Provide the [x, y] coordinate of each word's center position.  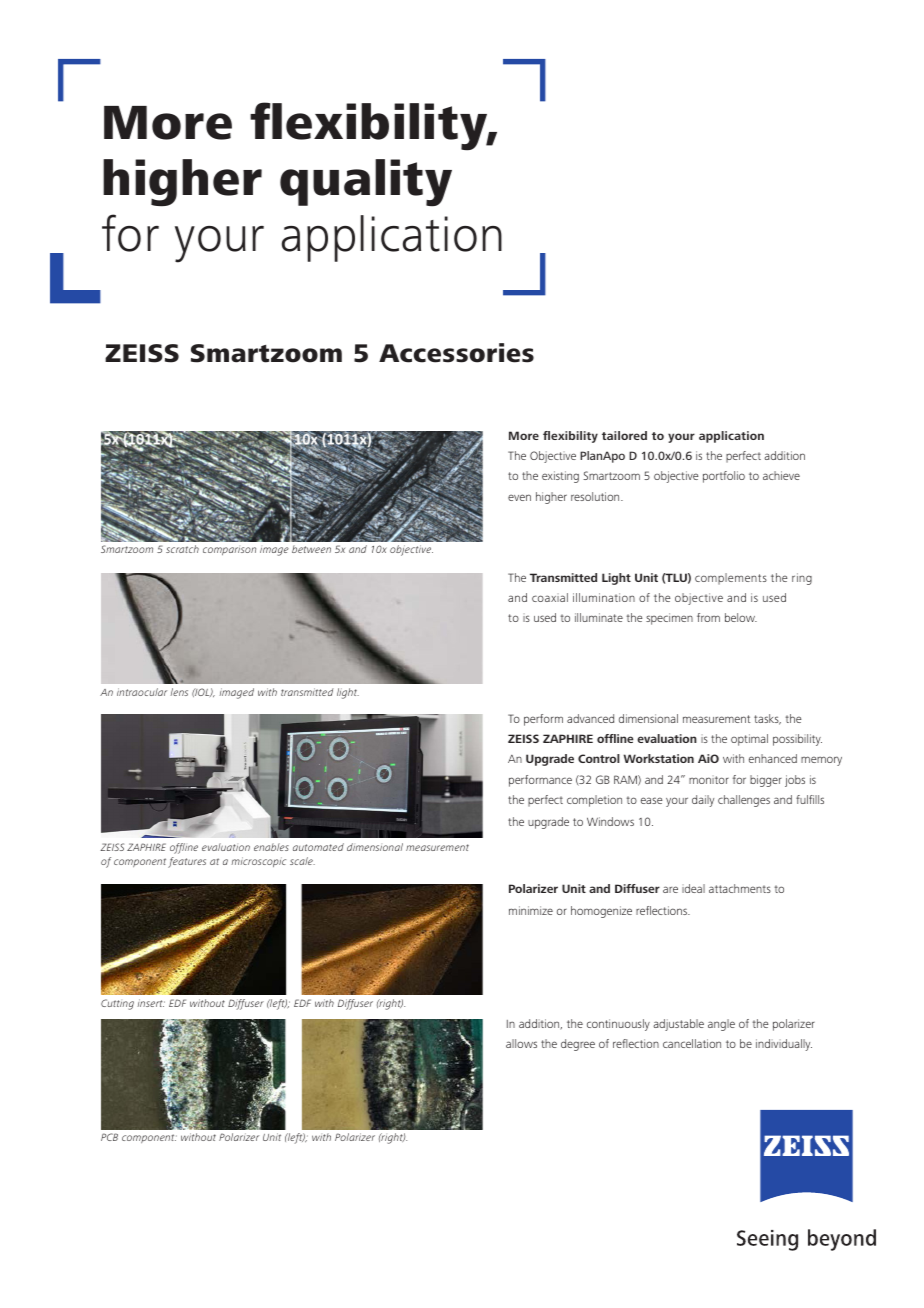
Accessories [456, 353]
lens [179, 692]
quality [366, 183]
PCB [109, 1137]
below [741, 617]
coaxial [550, 597]
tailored [624, 435]
